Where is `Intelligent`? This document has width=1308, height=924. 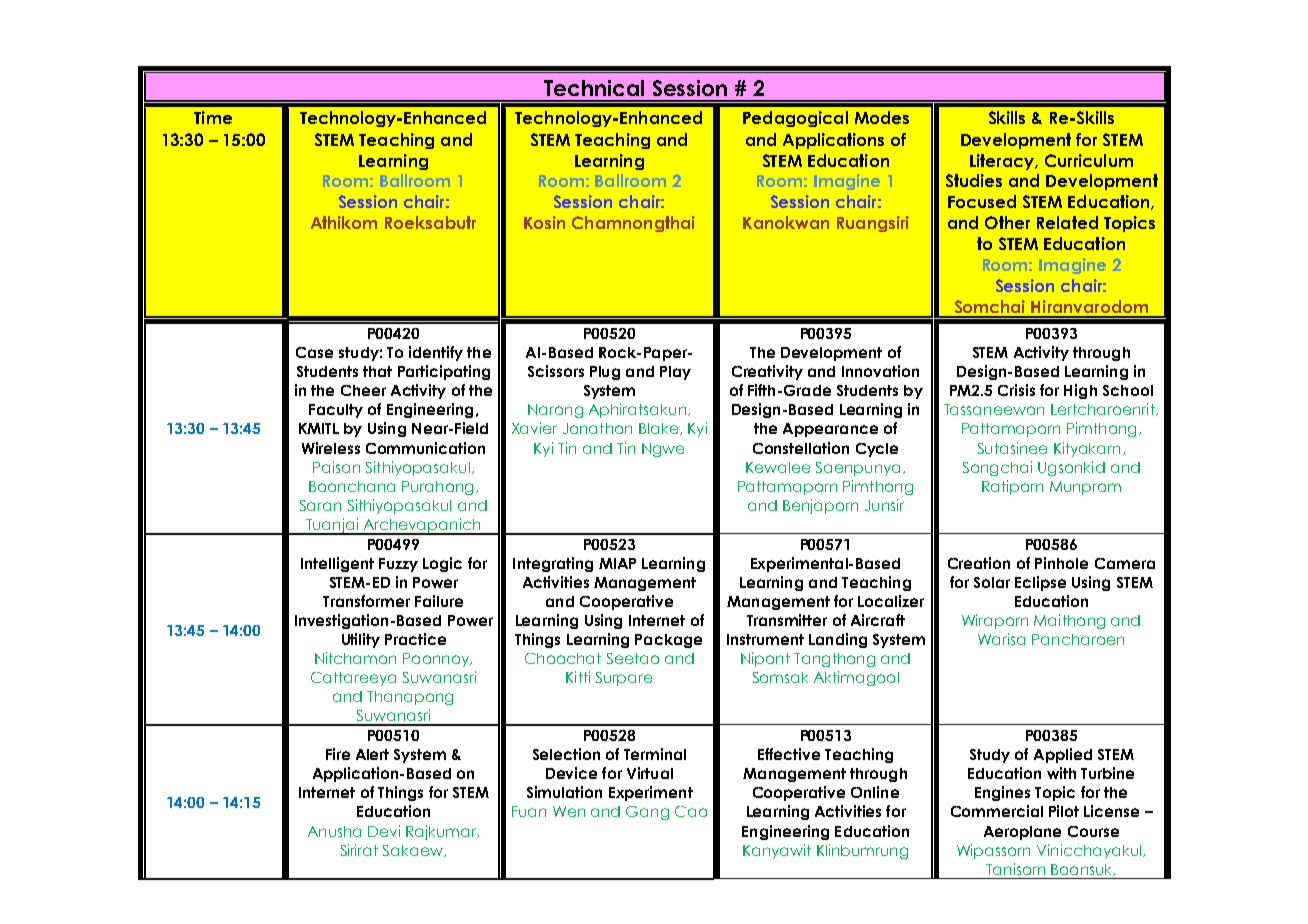
Intelligent is located at coordinates (337, 564).
